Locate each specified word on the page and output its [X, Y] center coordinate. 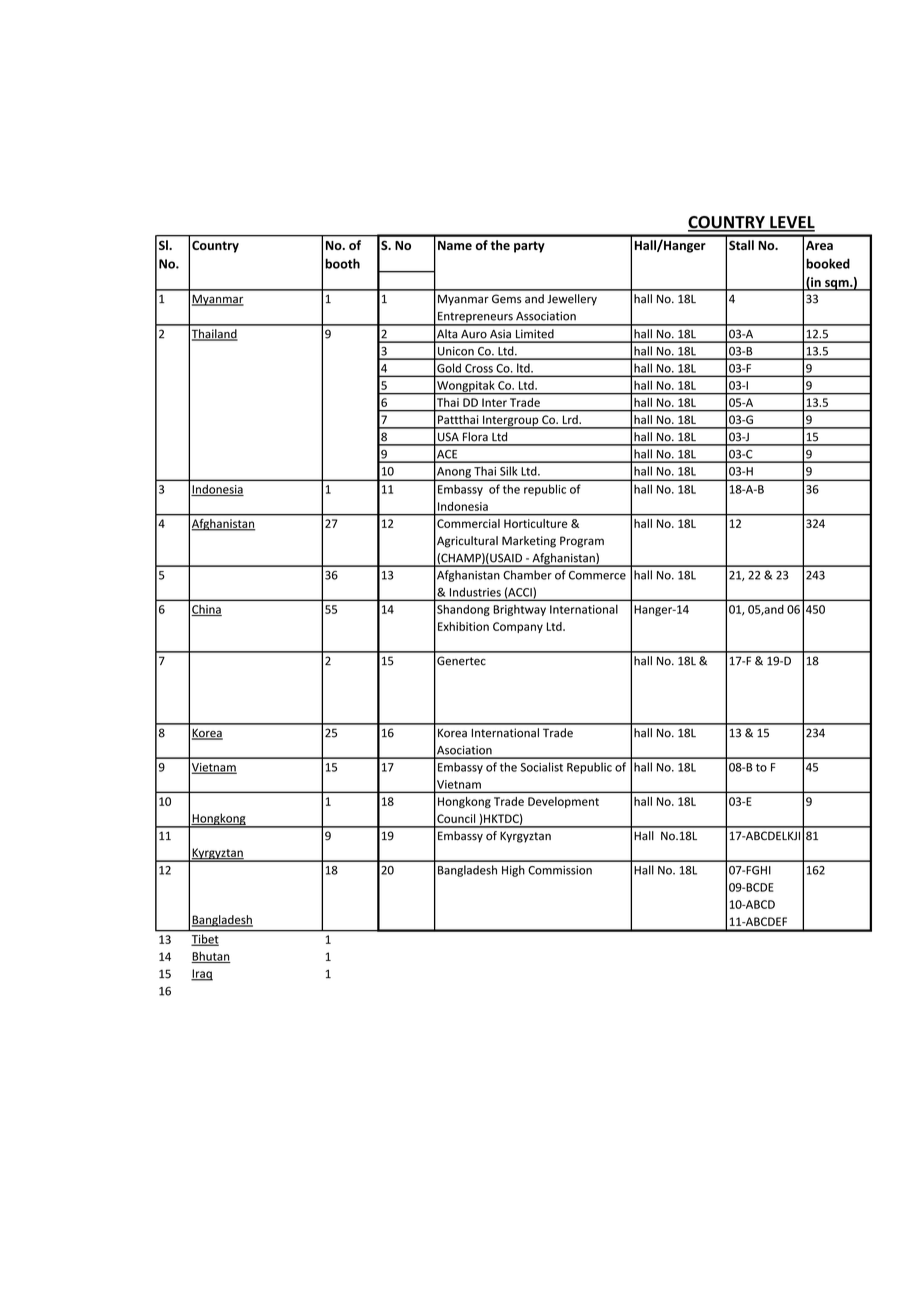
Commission [560, 870]
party [529, 247]
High [513, 871]
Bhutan [211, 957]
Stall [741, 245]
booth [342, 263]
